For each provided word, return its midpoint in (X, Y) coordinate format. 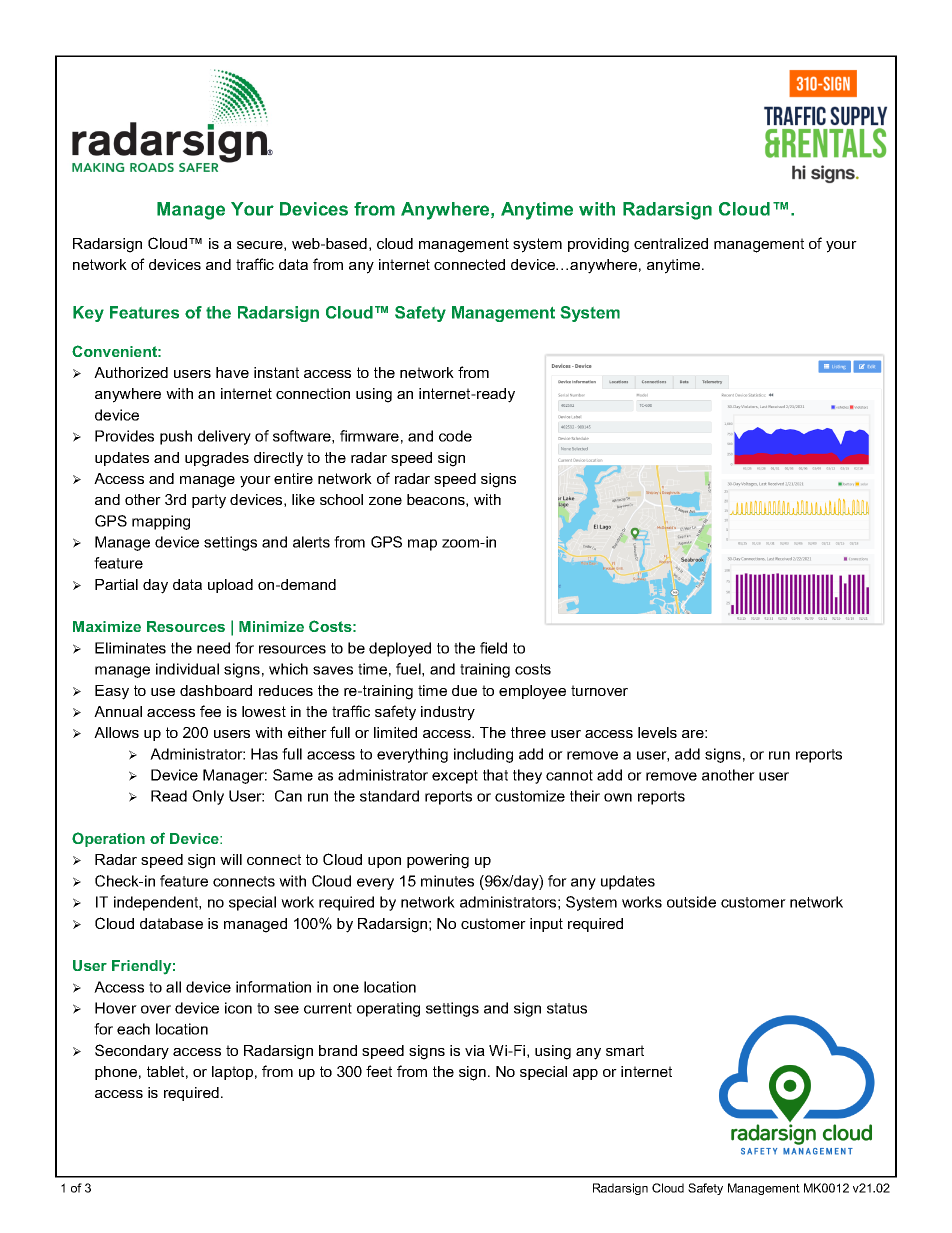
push (176, 437)
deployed (400, 649)
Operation (108, 839)
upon (384, 862)
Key (88, 314)
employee (532, 692)
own (618, 797)
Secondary (132, 1052)
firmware (369, 436)
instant (276, 372)
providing (598, 245)
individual (187, 669)
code (455, 436)
